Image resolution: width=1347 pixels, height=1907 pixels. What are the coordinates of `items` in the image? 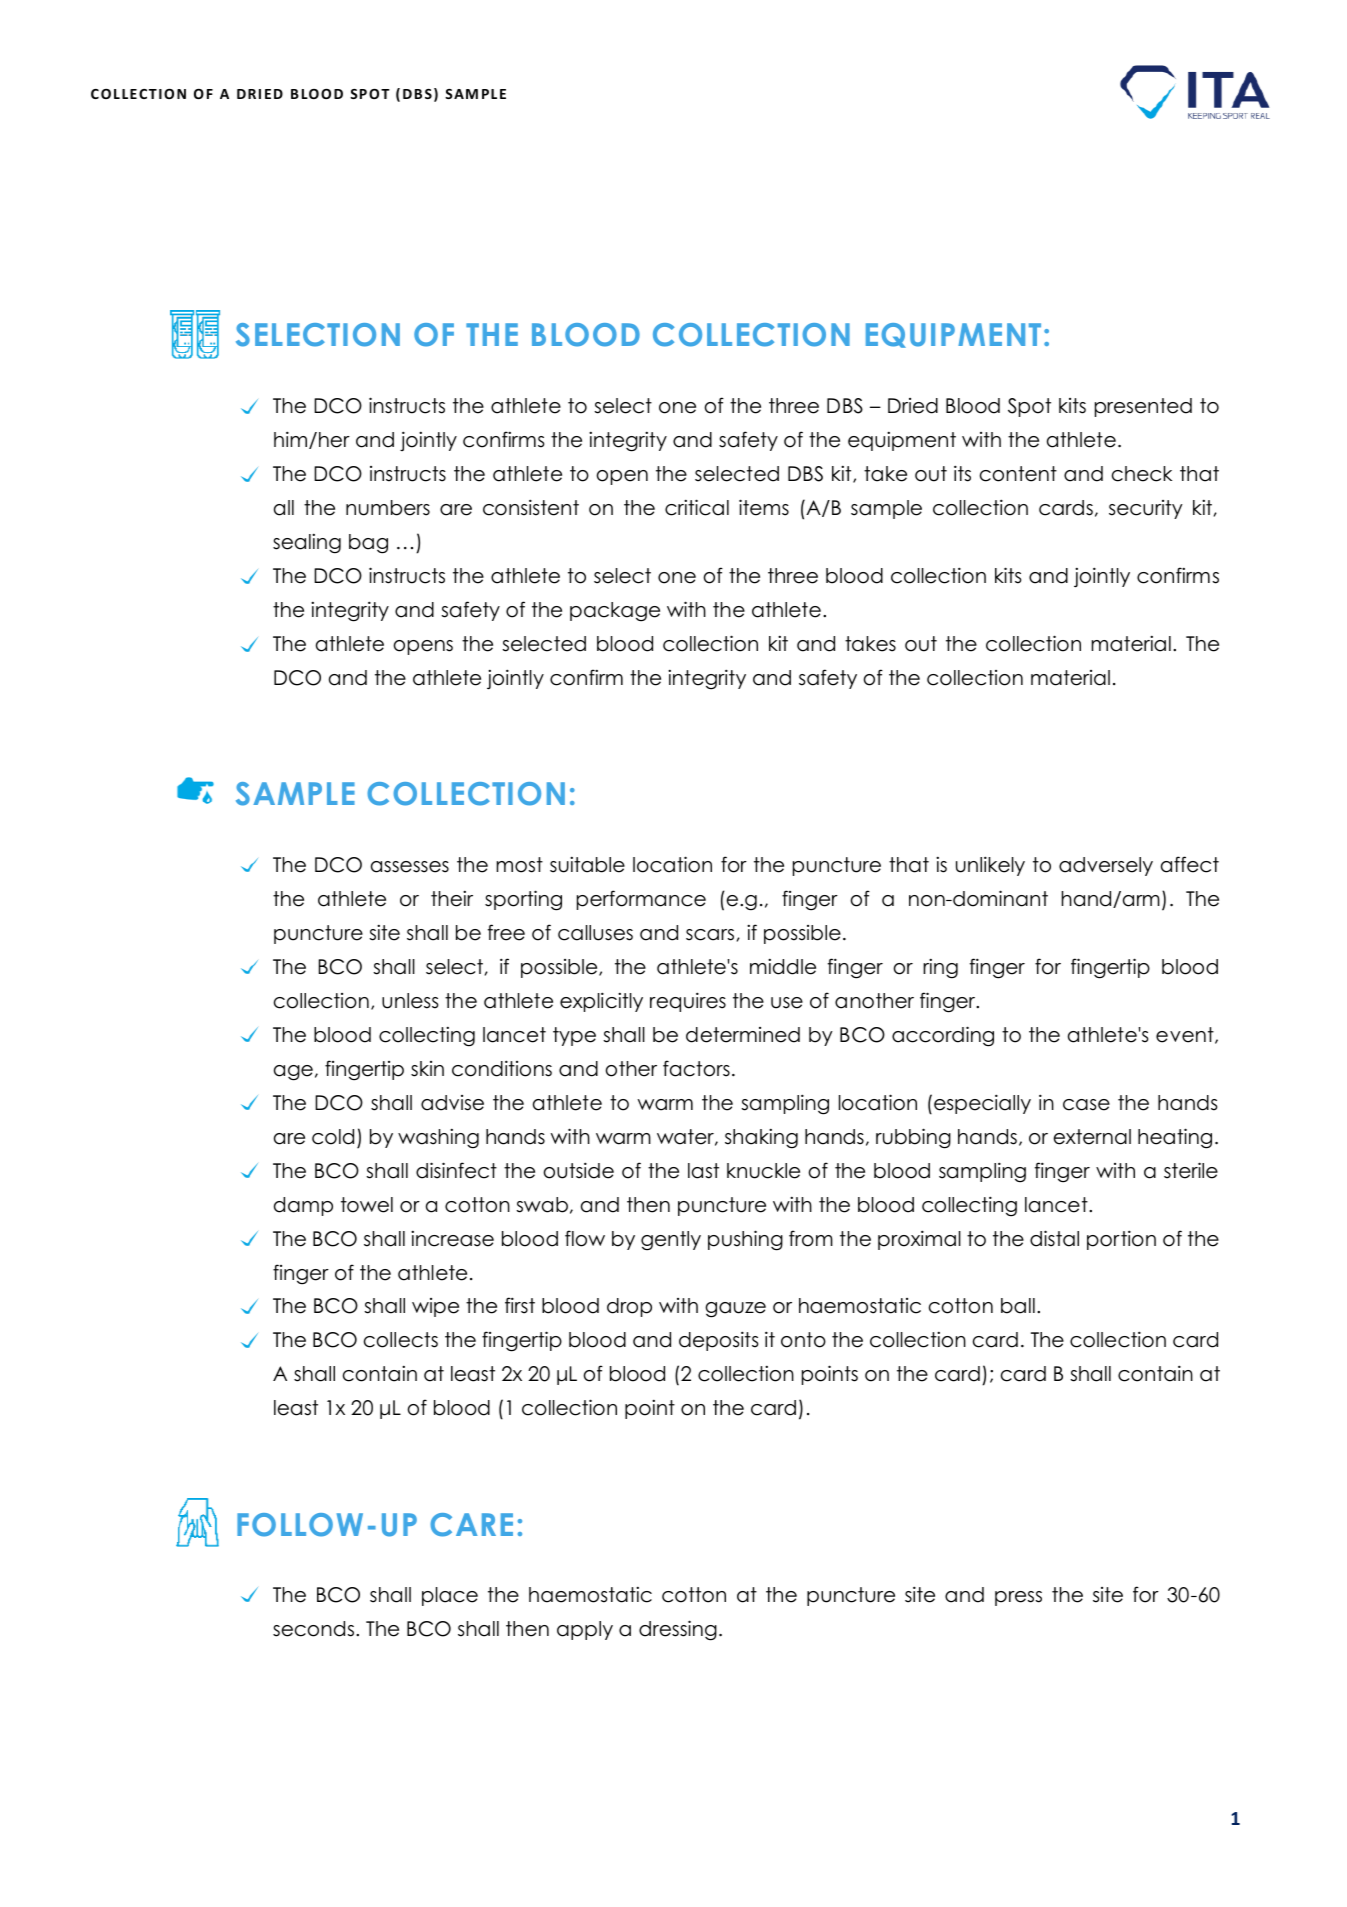 It's located at (764, 507).
